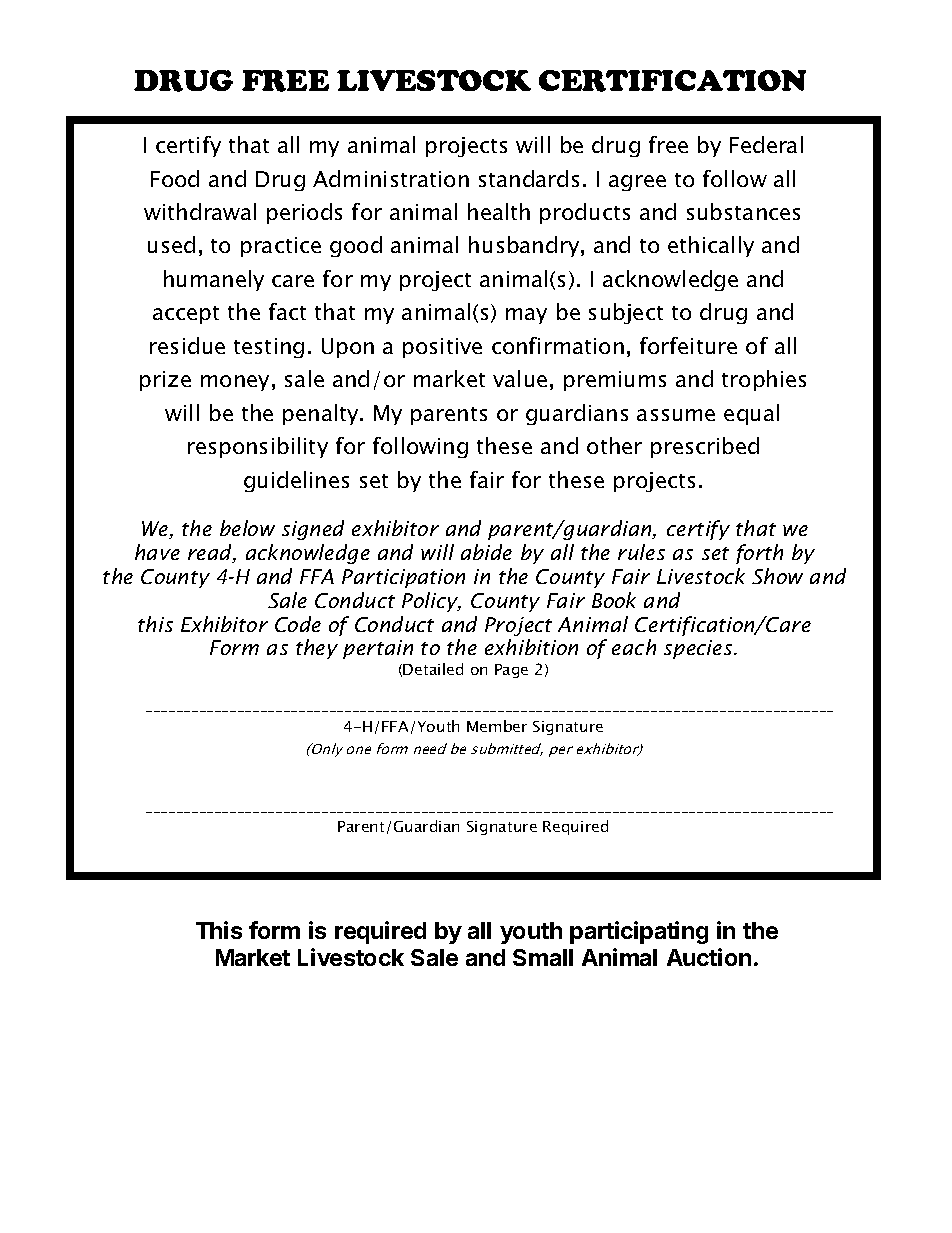 The image size is (952, 1233). What do you see at coordinates (699, 649) in the screenshot?
I see `species` at bounding box center [699, 649].
